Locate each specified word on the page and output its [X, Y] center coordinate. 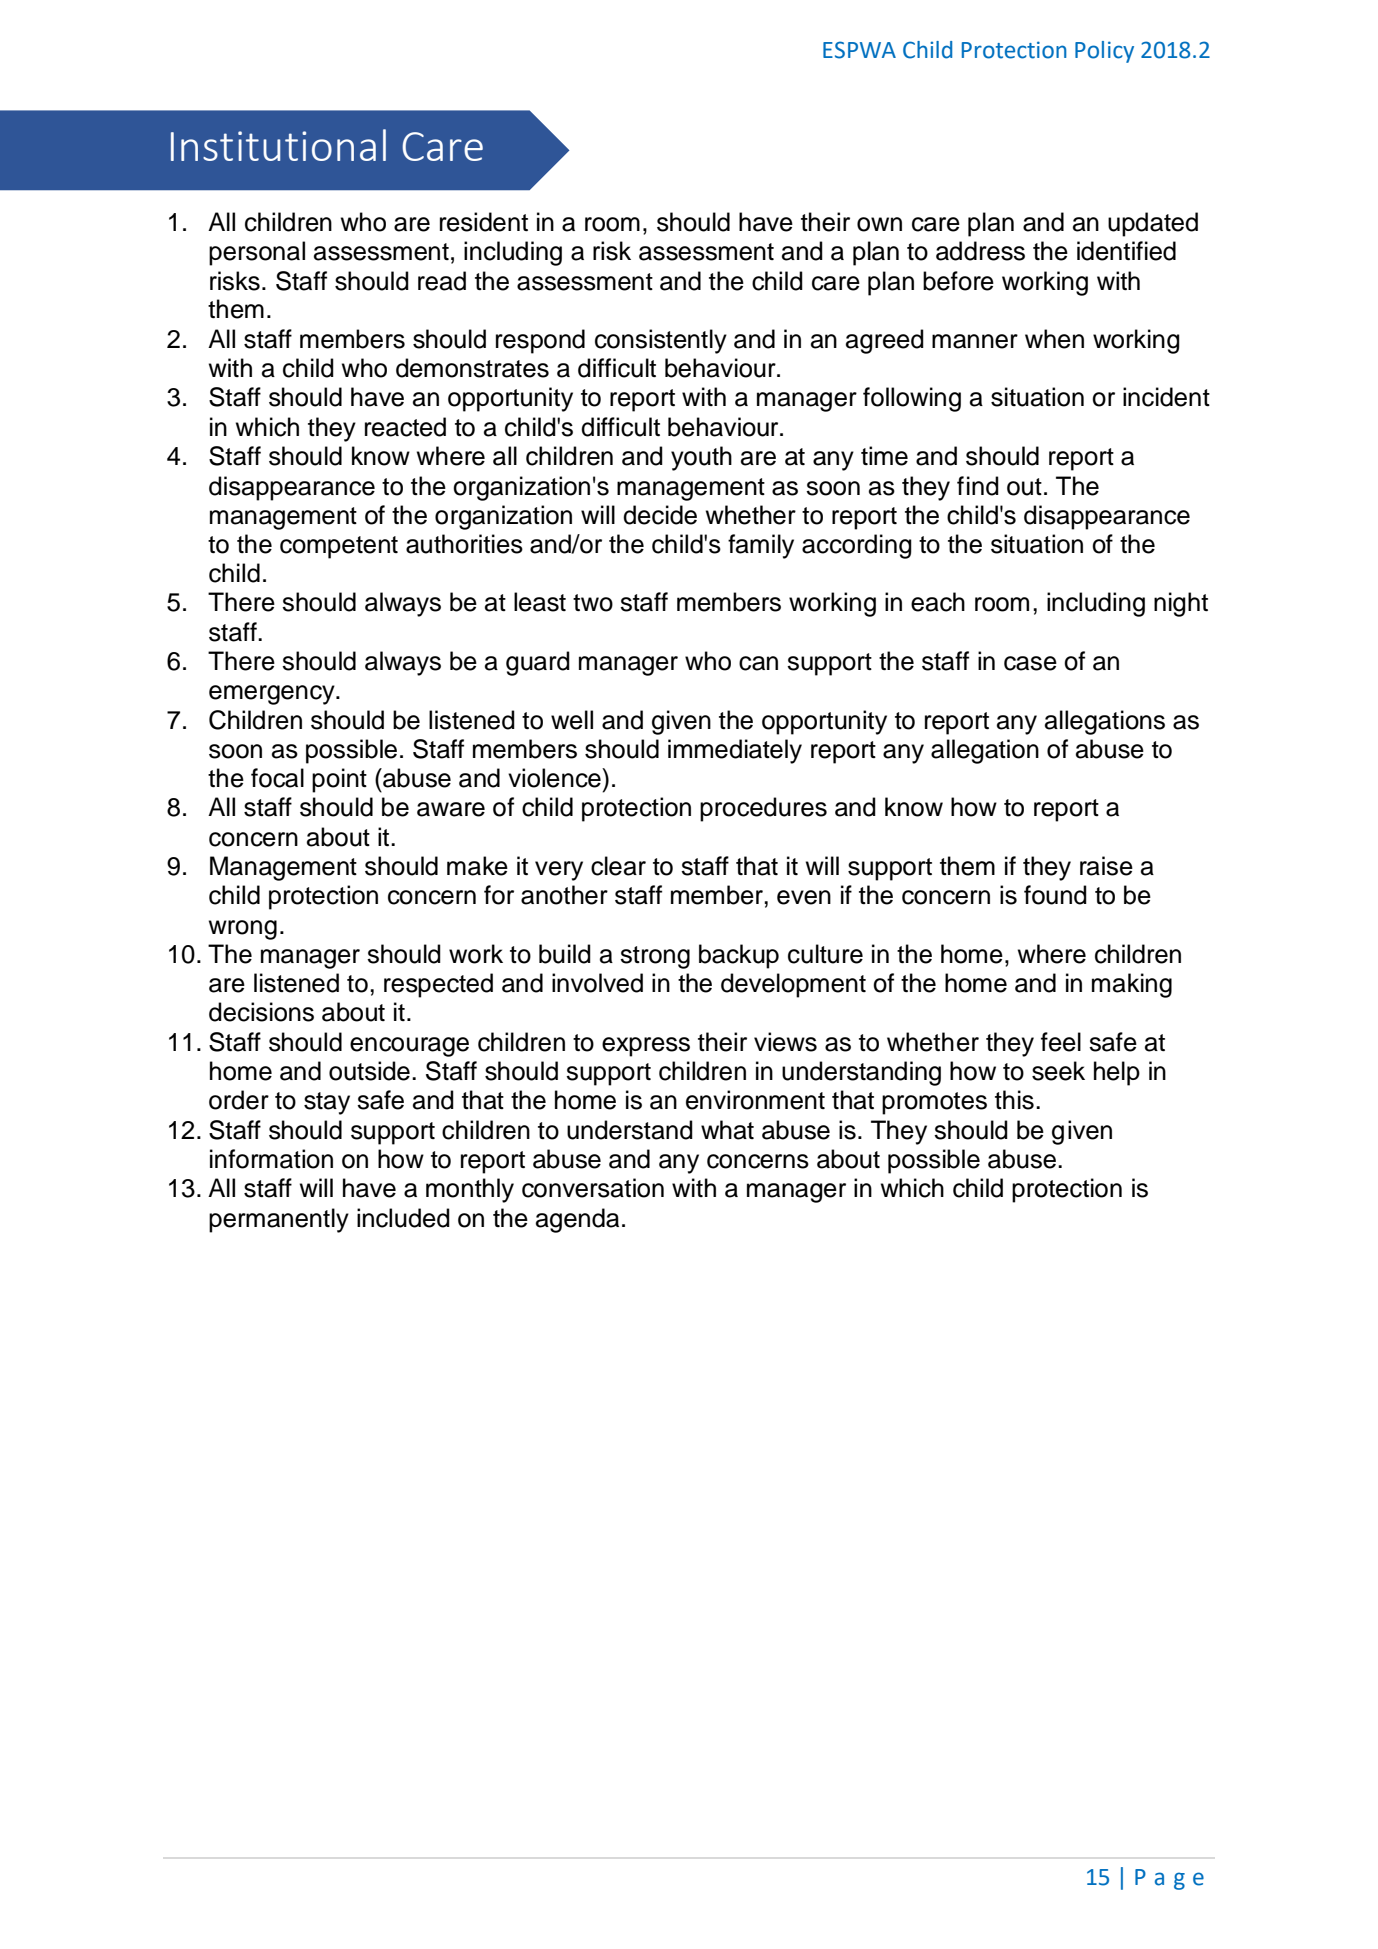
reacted [405, 427]
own [879, 224]
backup [739, 956]
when [1054, 339]
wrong [243, 930]
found [1055, 895]
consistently [661, 341]
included [403, 1218]
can [758, 663]
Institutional [278, 145]
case [1030, 663]
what [727, 1130]
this [1014, 1100]
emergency [273, 695]
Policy [1104, 52]
